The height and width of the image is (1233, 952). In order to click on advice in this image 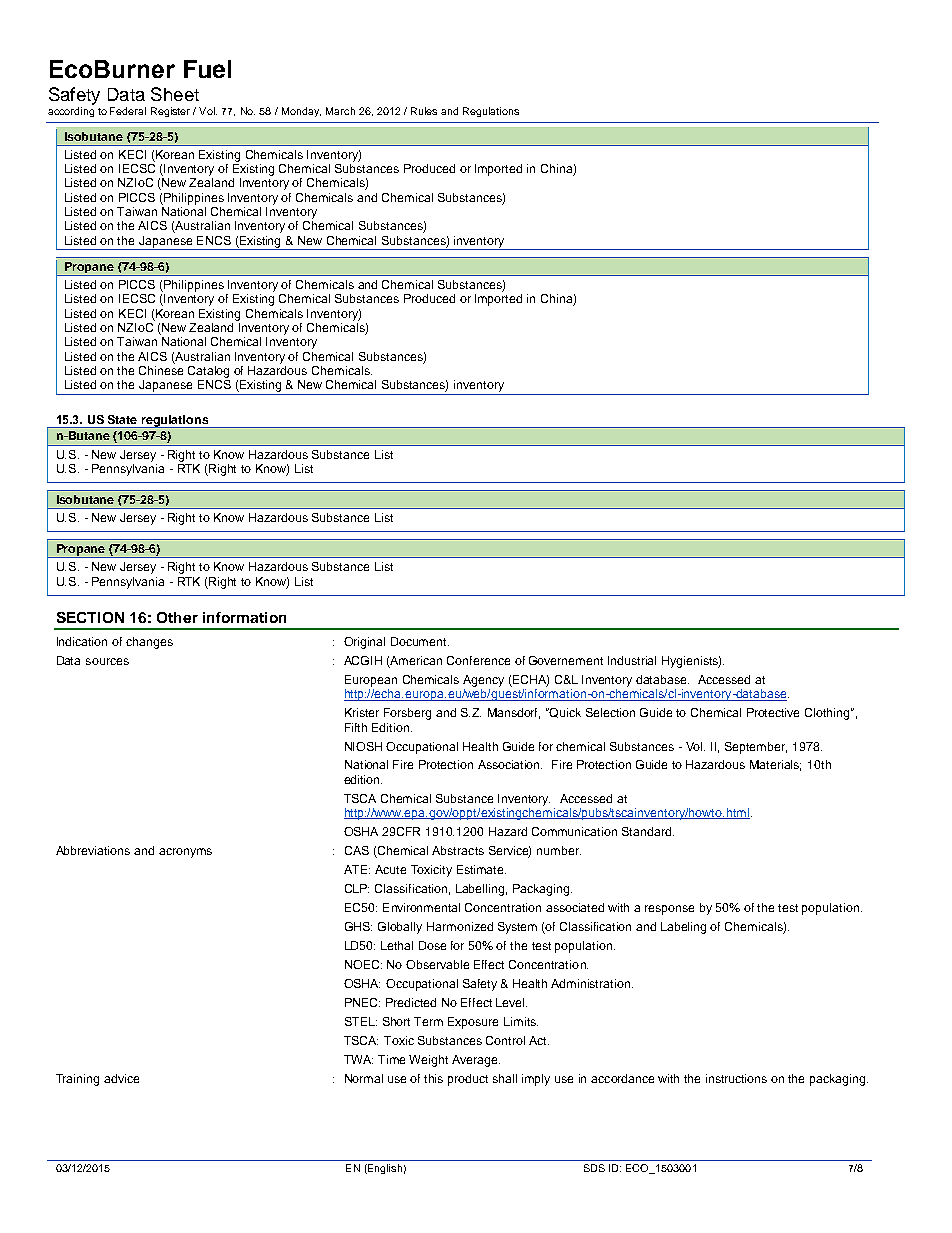, I will do `click(121, 1078)`.
